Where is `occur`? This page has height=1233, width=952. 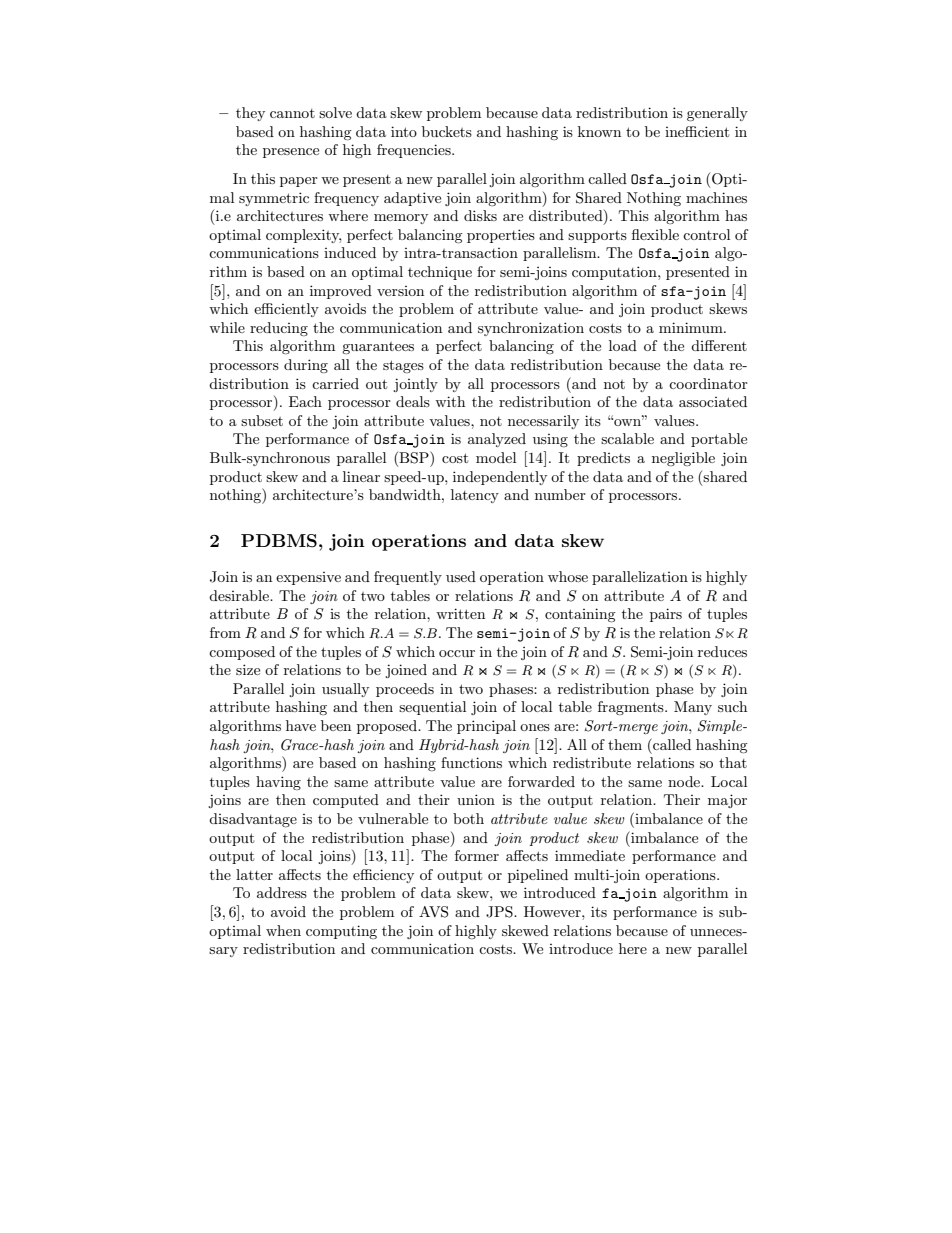
occur is located at coordinates (457, 653).
